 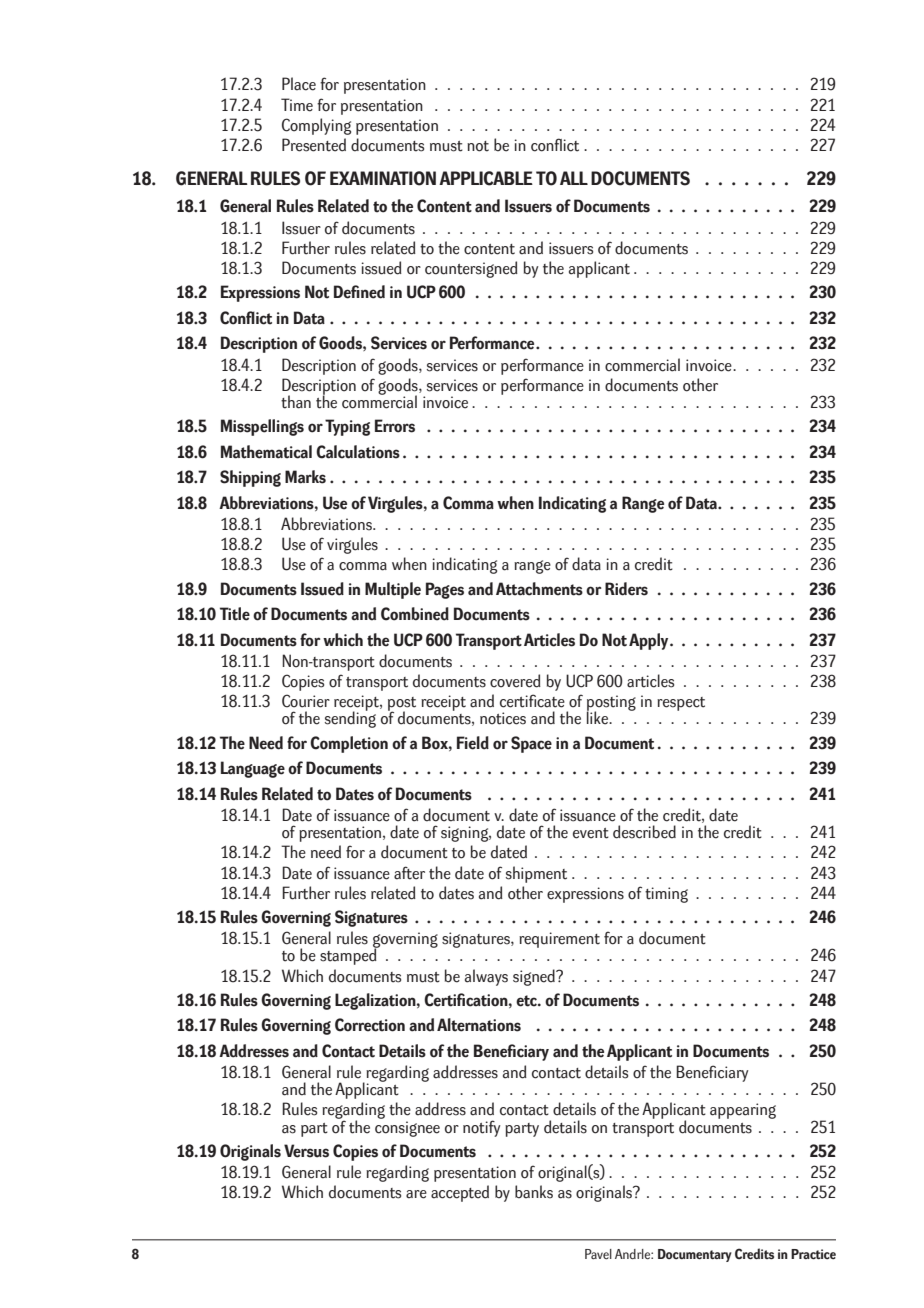 What do you see at coordinates (305, 477) in the image?
I see `Marks` at bounding box center [305, 477].
